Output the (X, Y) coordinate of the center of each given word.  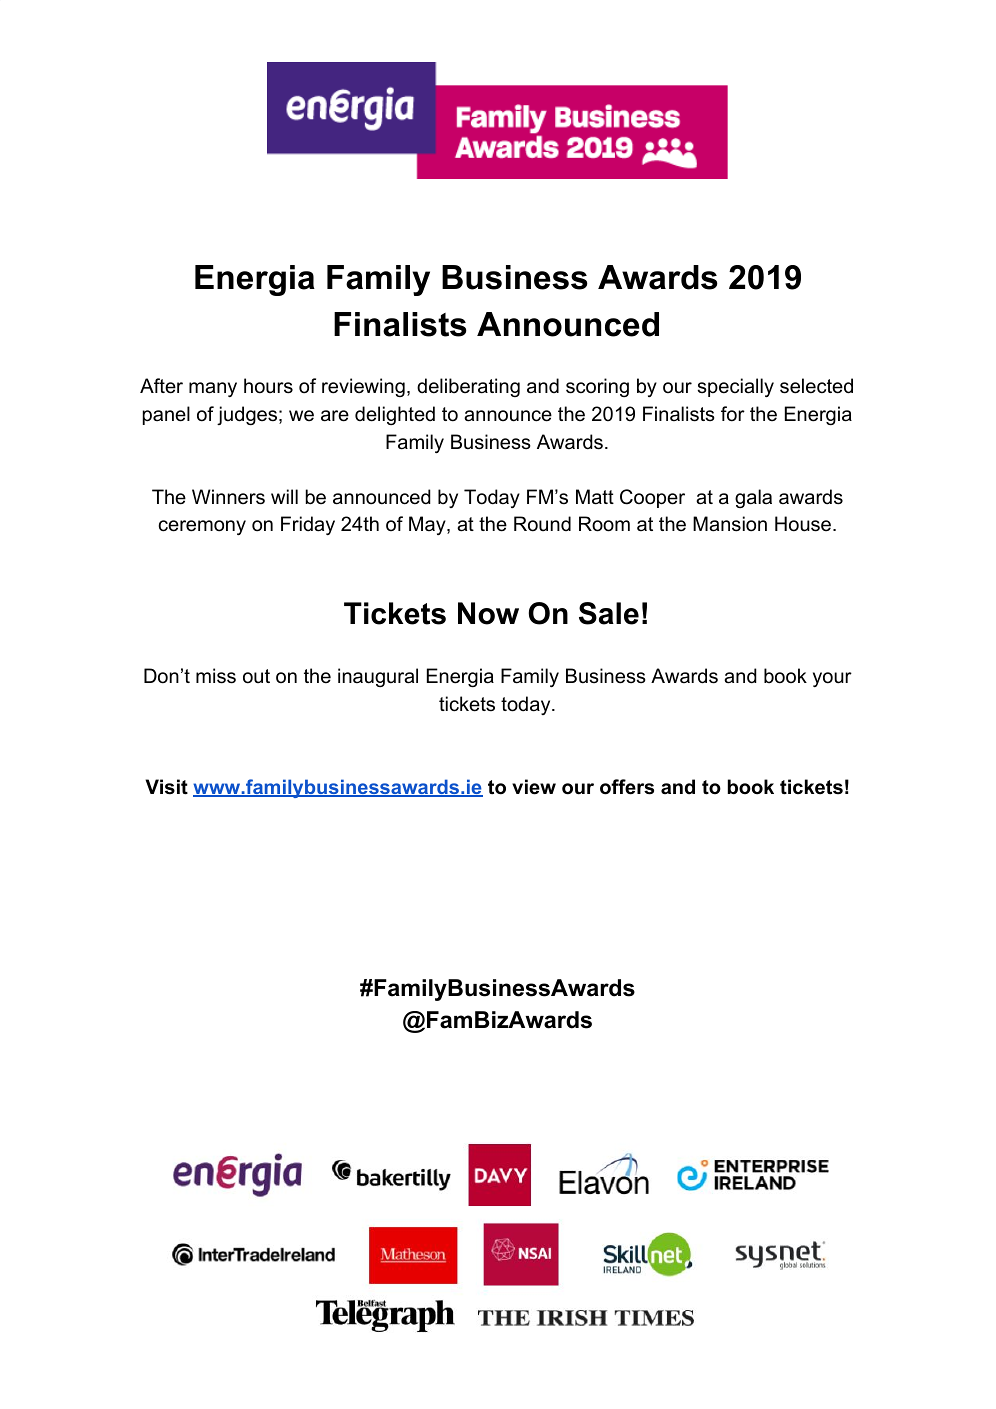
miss (216, 676)
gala (753, 498)
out (256, 676)
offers (627, 787)
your (832, 679)
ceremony (202, 527)
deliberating (468, 387)
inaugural (378, 677)
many (213, 389)
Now (488, 613)
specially (736, 387)
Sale (609, 613)
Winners (228, 497)
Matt (595, 497)
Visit (166, 787)
